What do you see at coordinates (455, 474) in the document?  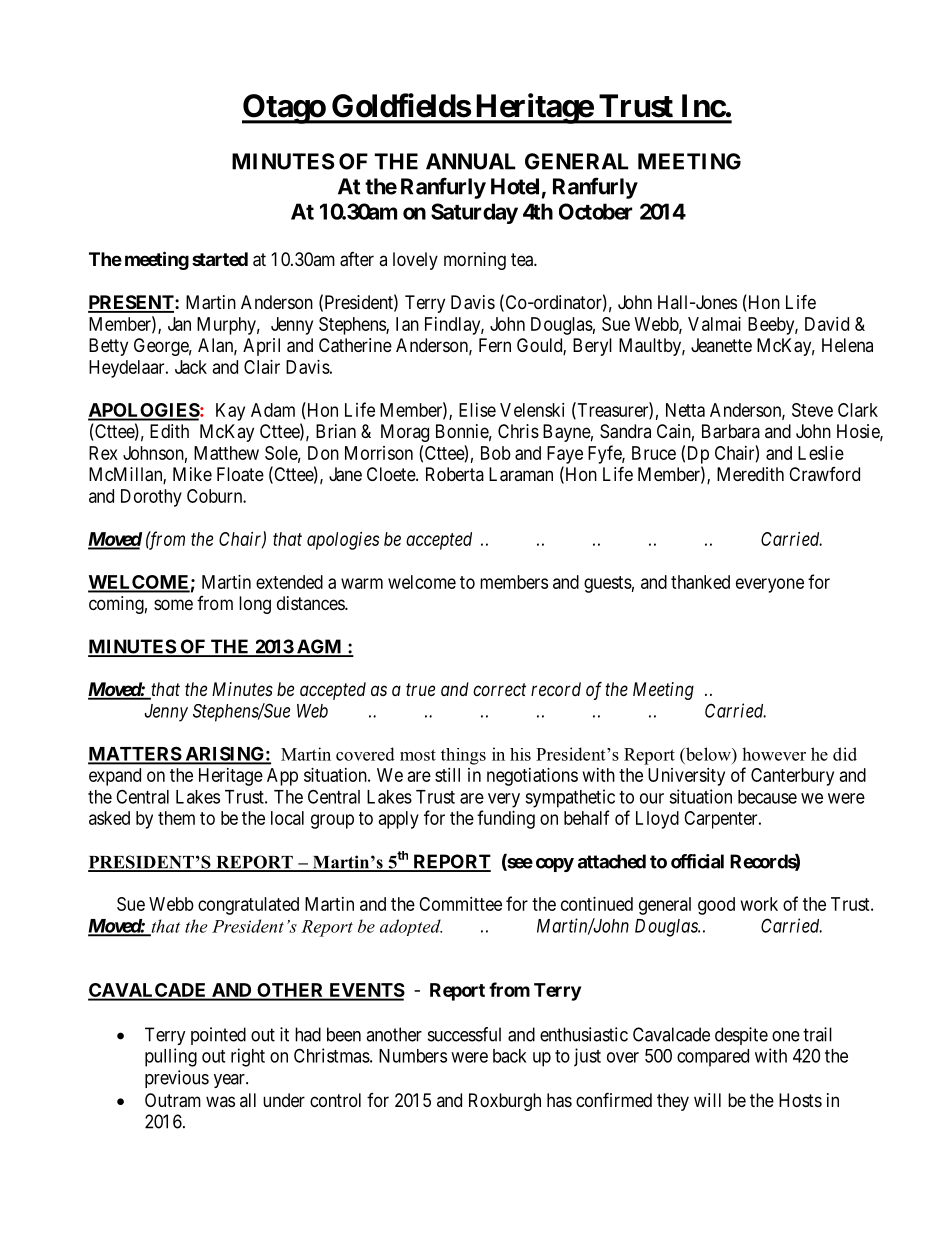 I see `Roberta` at bounding box center [455, 474].
